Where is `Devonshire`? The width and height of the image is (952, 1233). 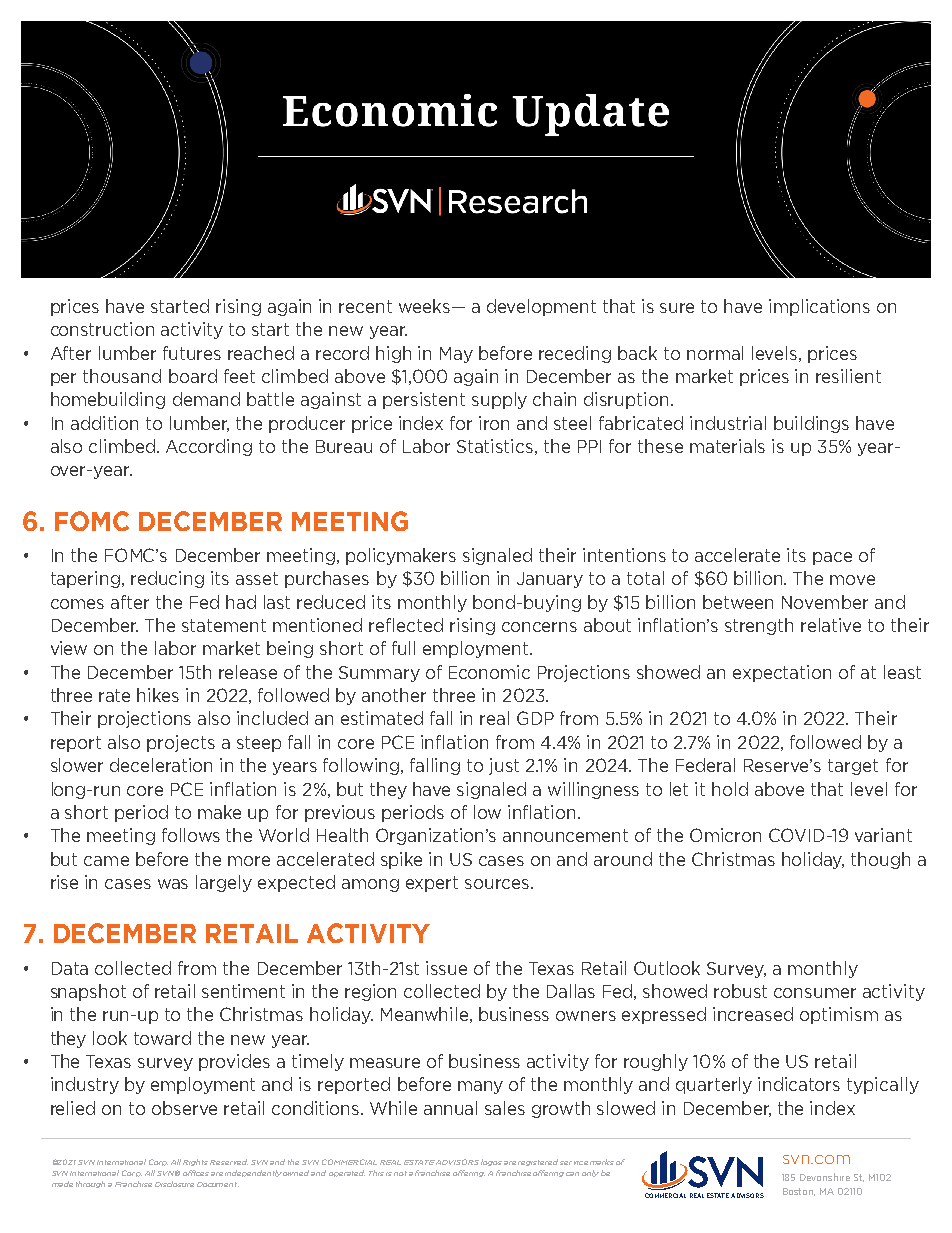 Devonshire is located at coordinates (825, 1177).
